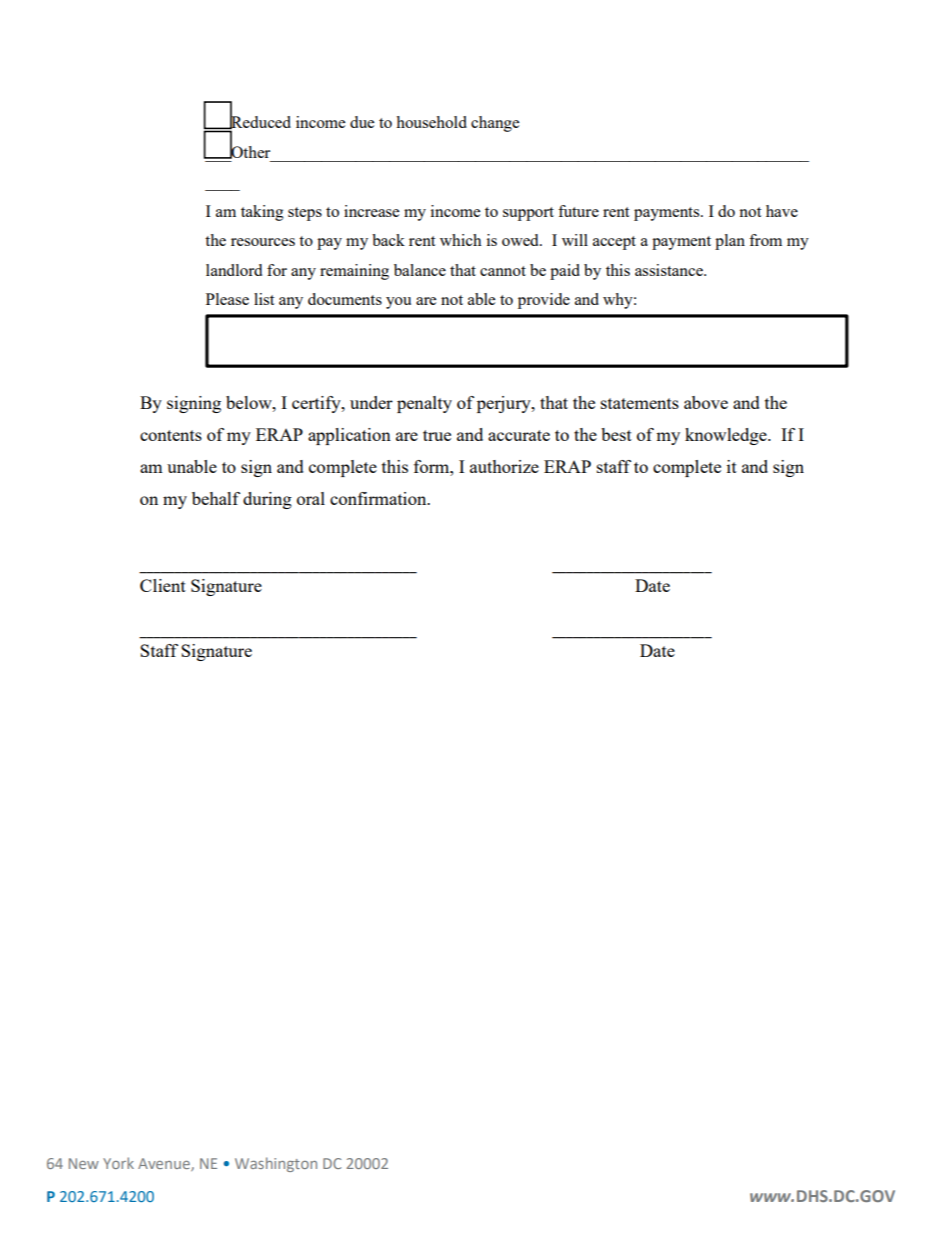 This image has width=952, height=1233. What do you see at coordinates (782, 211) in the image?
I see `have` at bounding box center [782, 211].
